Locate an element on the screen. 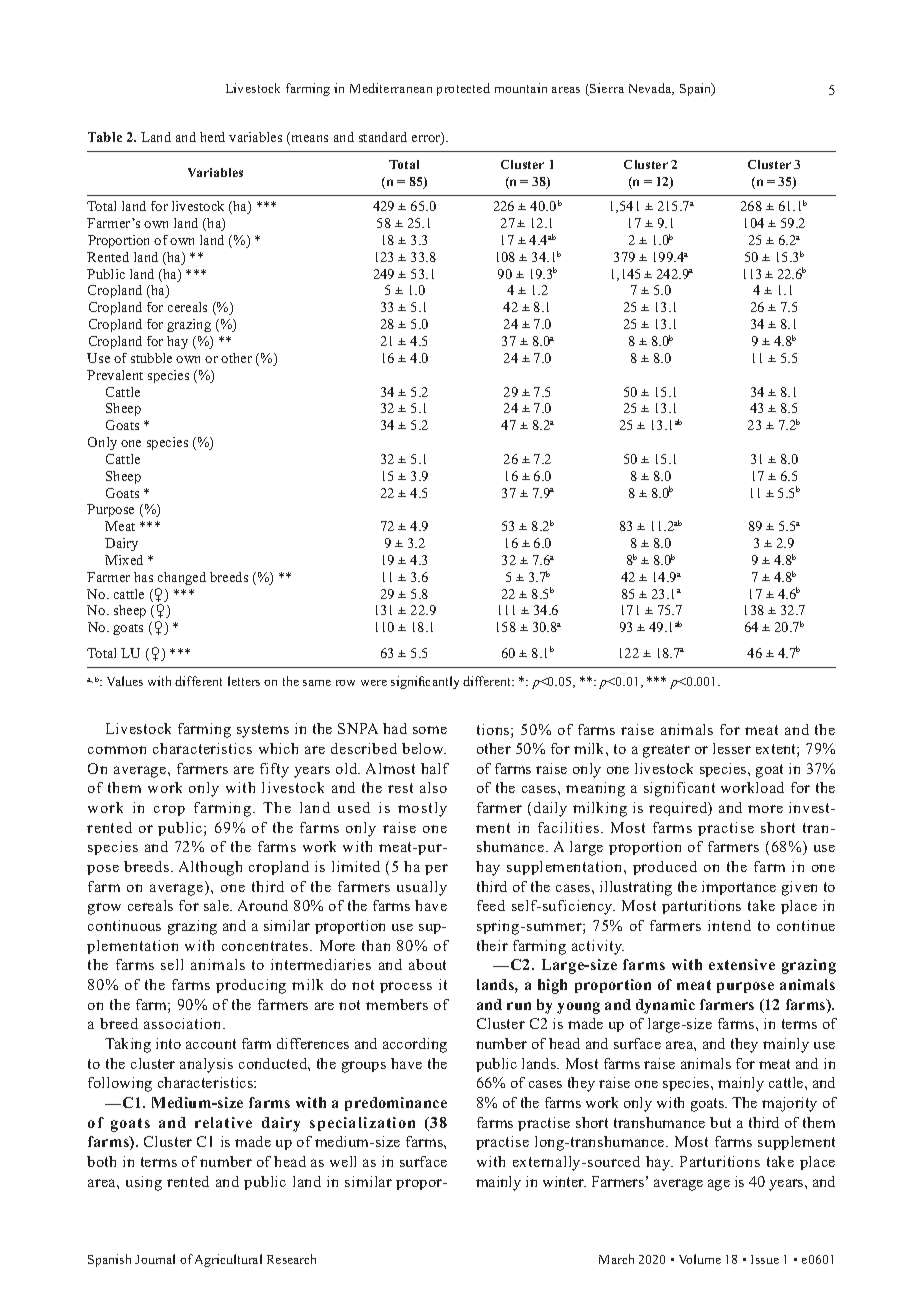 This screenshot has height=1308, width=924. stubble is located at coordinates (151, 358).
